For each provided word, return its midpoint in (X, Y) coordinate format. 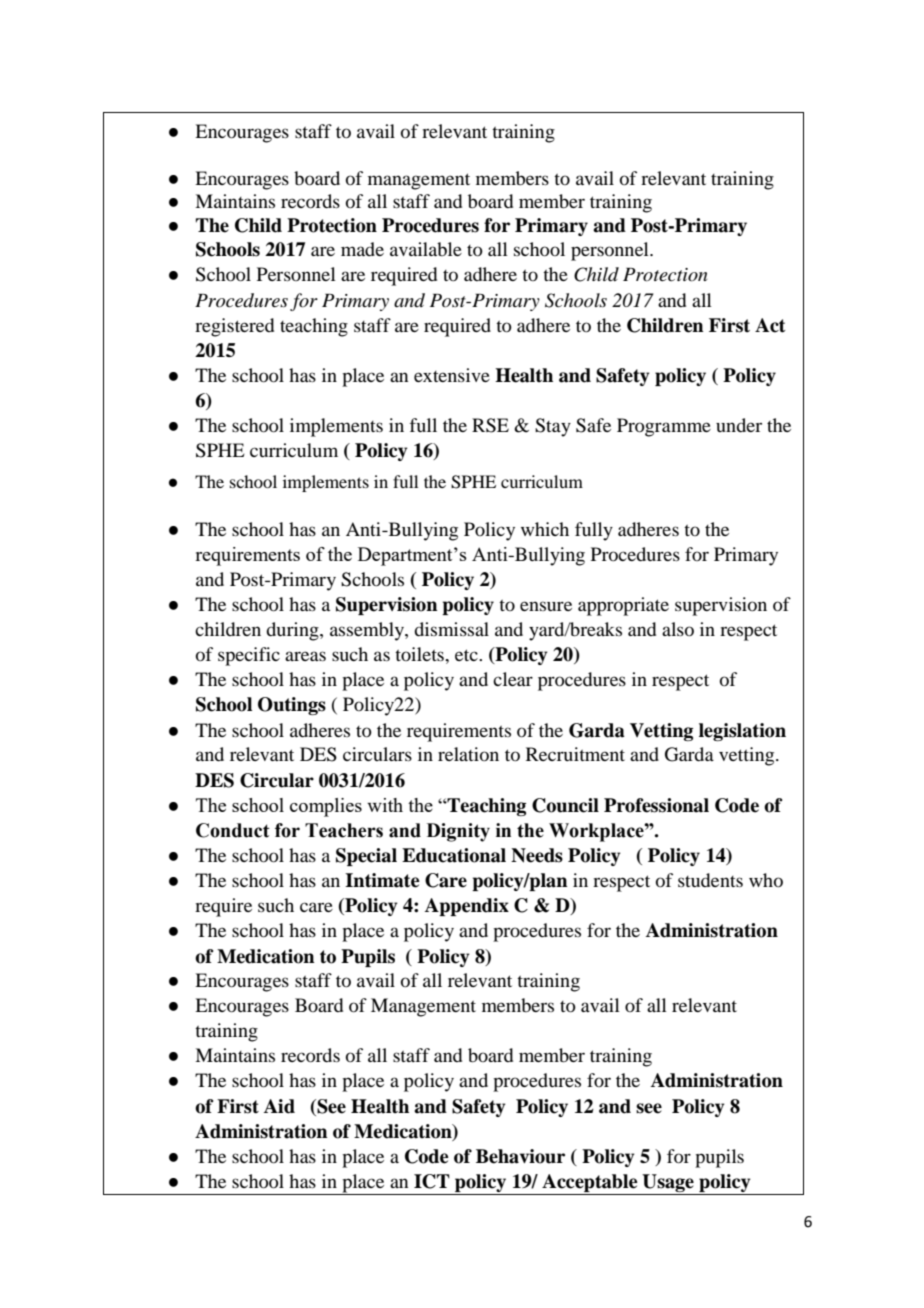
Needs (537, 855)
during (293, 631)
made (362, 249)
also (678, 629)
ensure (546, 606)
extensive (452, 375)
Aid (279, 1106)
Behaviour (520, 1156)
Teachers (344, 830)
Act (770, 325)
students (710, 880)
